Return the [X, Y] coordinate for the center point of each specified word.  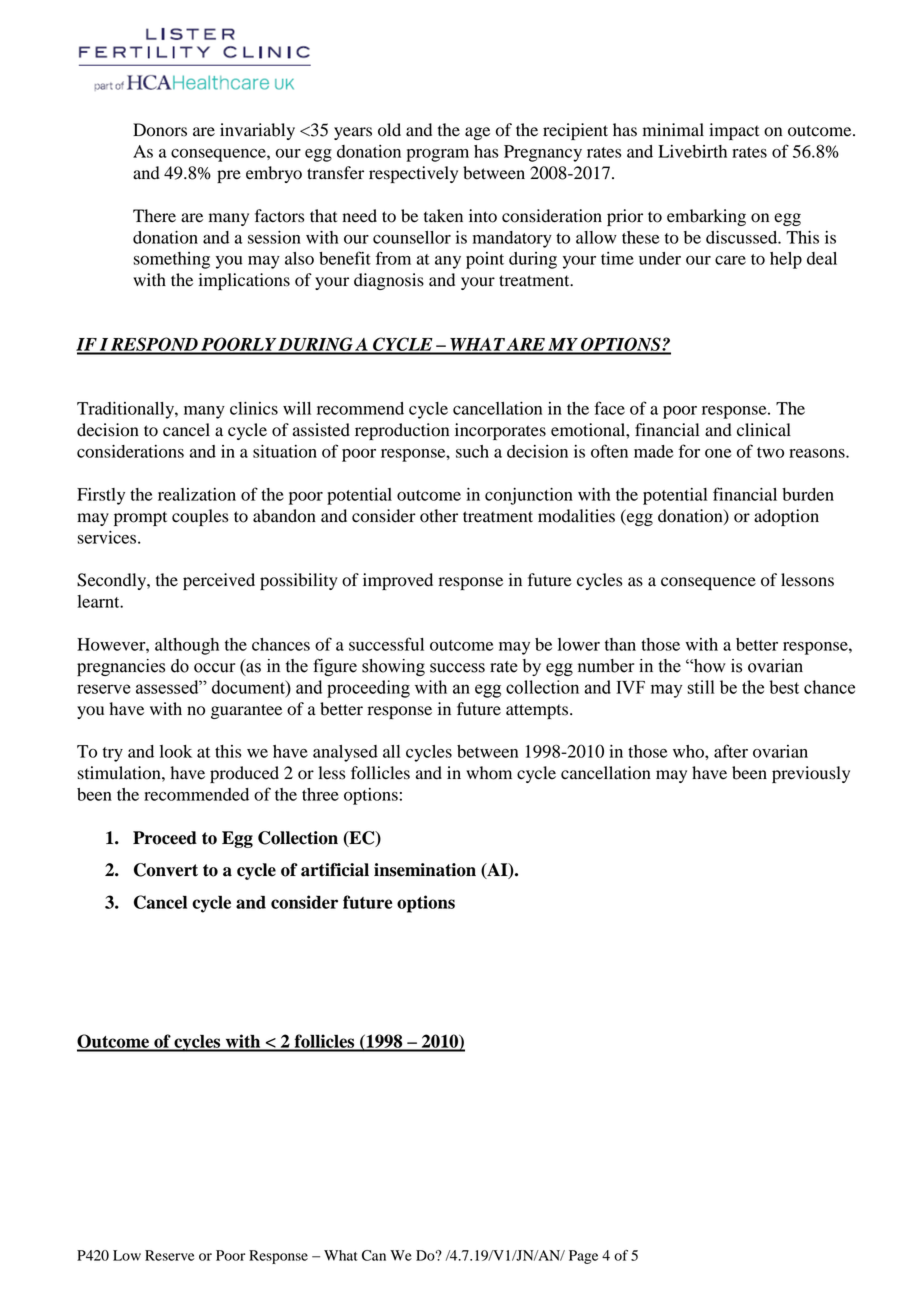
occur [214, 668]
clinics [254, 408]
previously [811, 774]
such [472, 451]
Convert [166, 870]
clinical [764, 430]
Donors [160, 130]
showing [393, 667]
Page [583, 1257]
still [701, 687]
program [437, 155]
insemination [425, 870]
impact [734, 131]
